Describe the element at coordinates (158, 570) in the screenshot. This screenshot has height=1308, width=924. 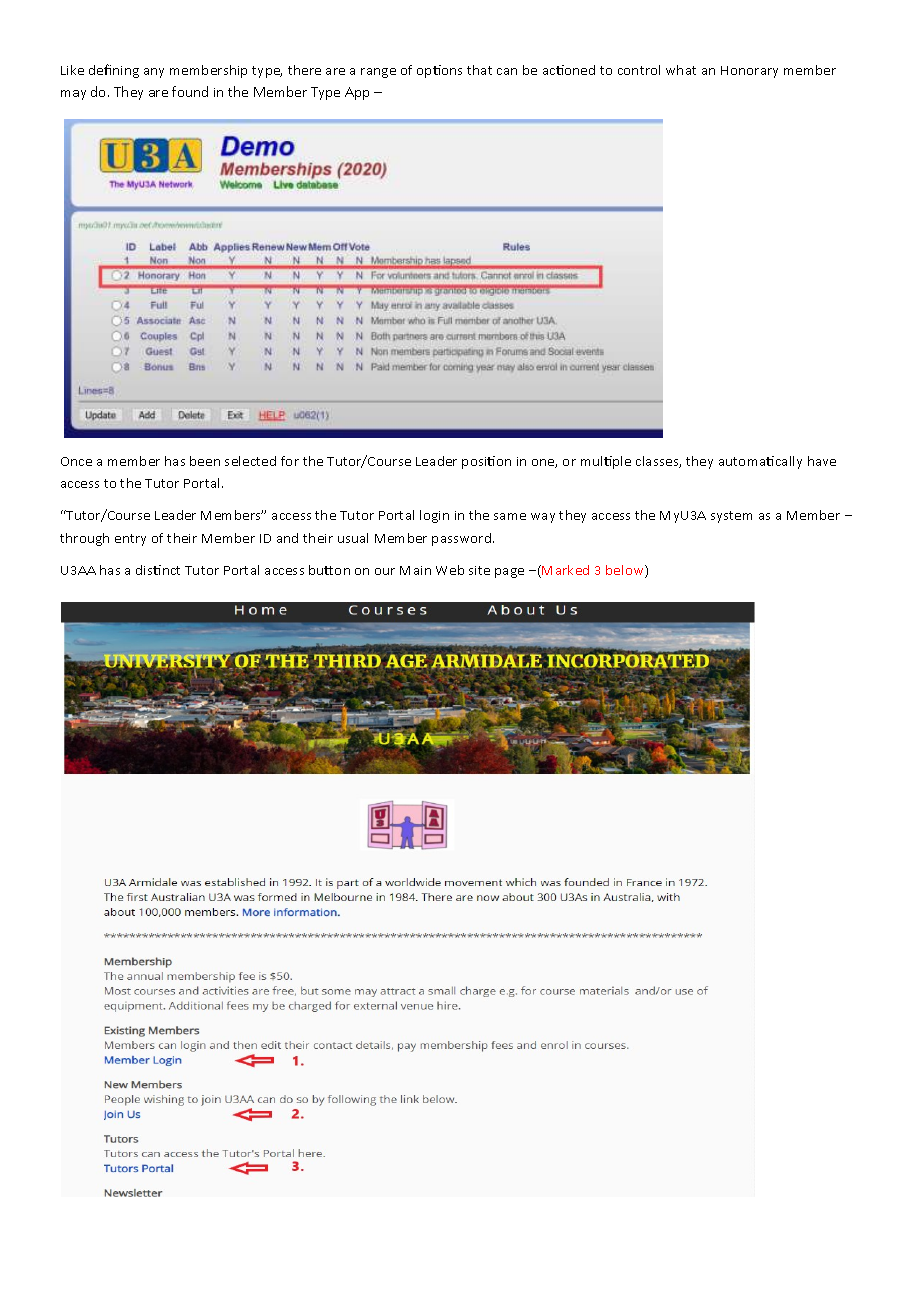
I see `distinct` at that location.
